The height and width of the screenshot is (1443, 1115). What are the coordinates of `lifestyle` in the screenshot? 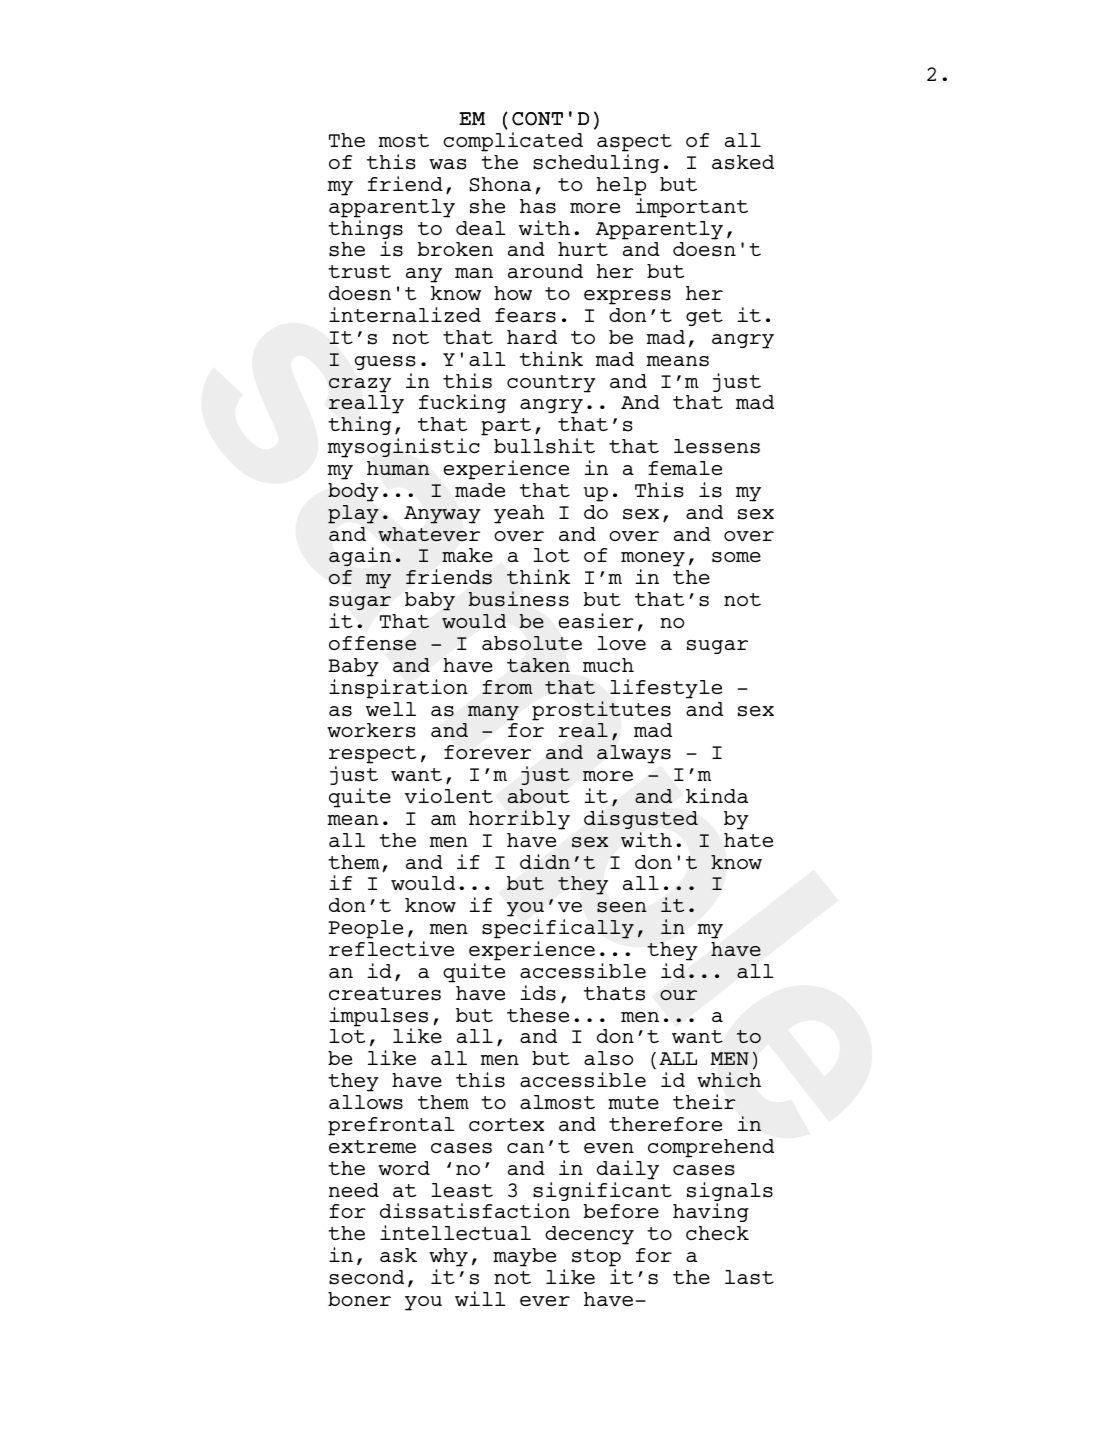 It's located at (666, 689).
